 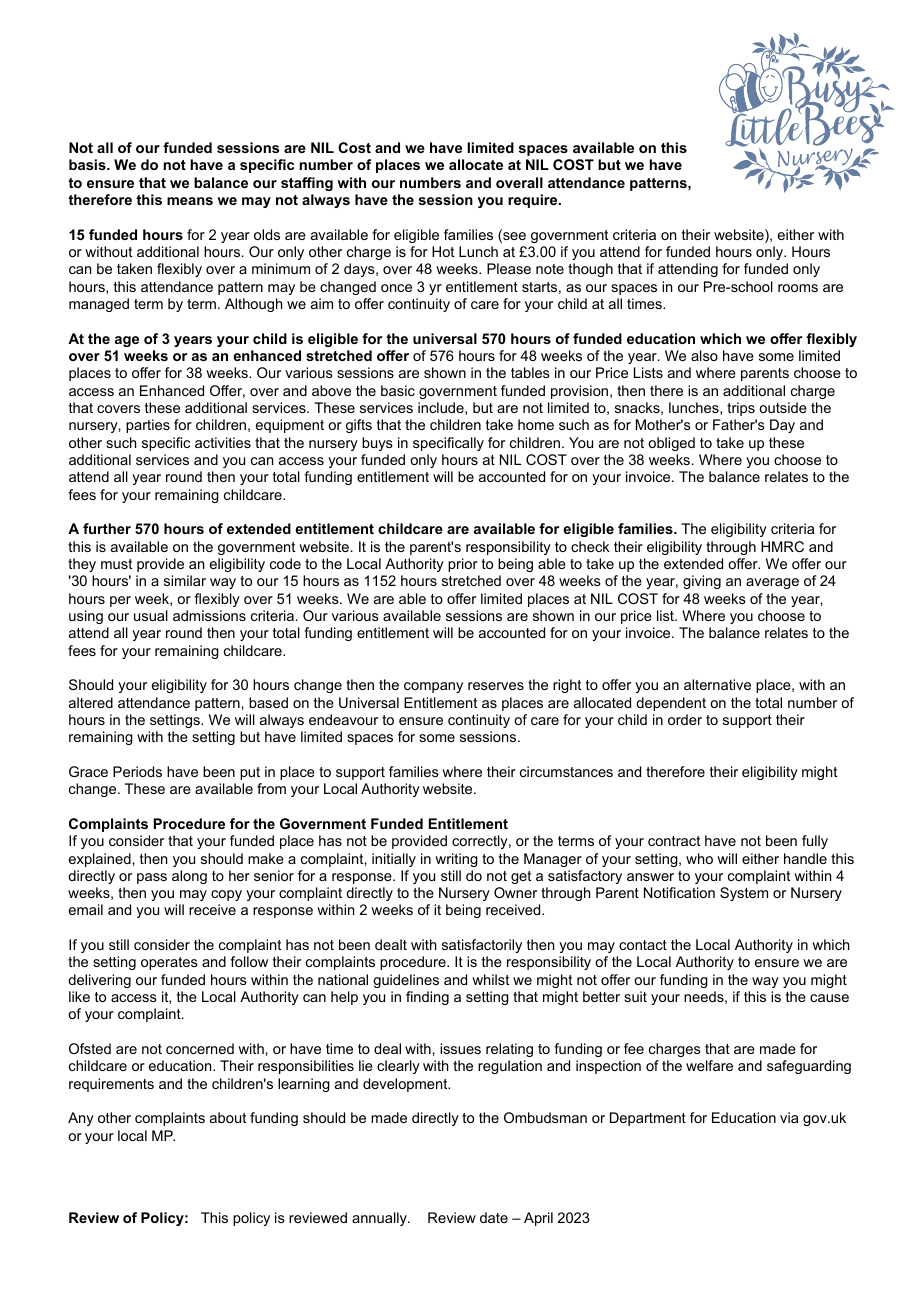 What do you see at coordinates (798, 288) in the page?
I see `rooms` at bounding box center [798, 288].
